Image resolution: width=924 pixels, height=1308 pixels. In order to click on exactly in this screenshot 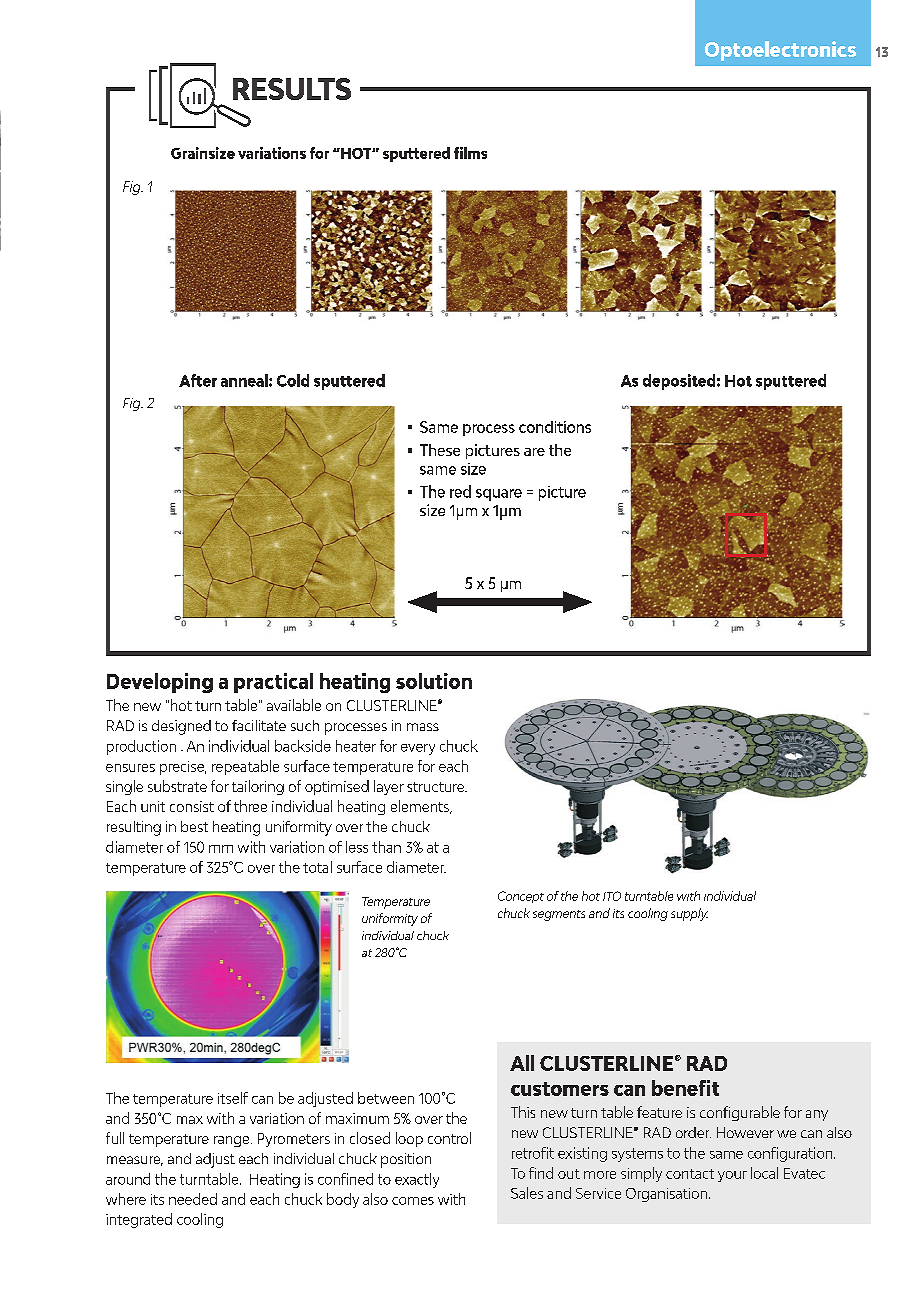, I will do `click(417, 1180)`.
